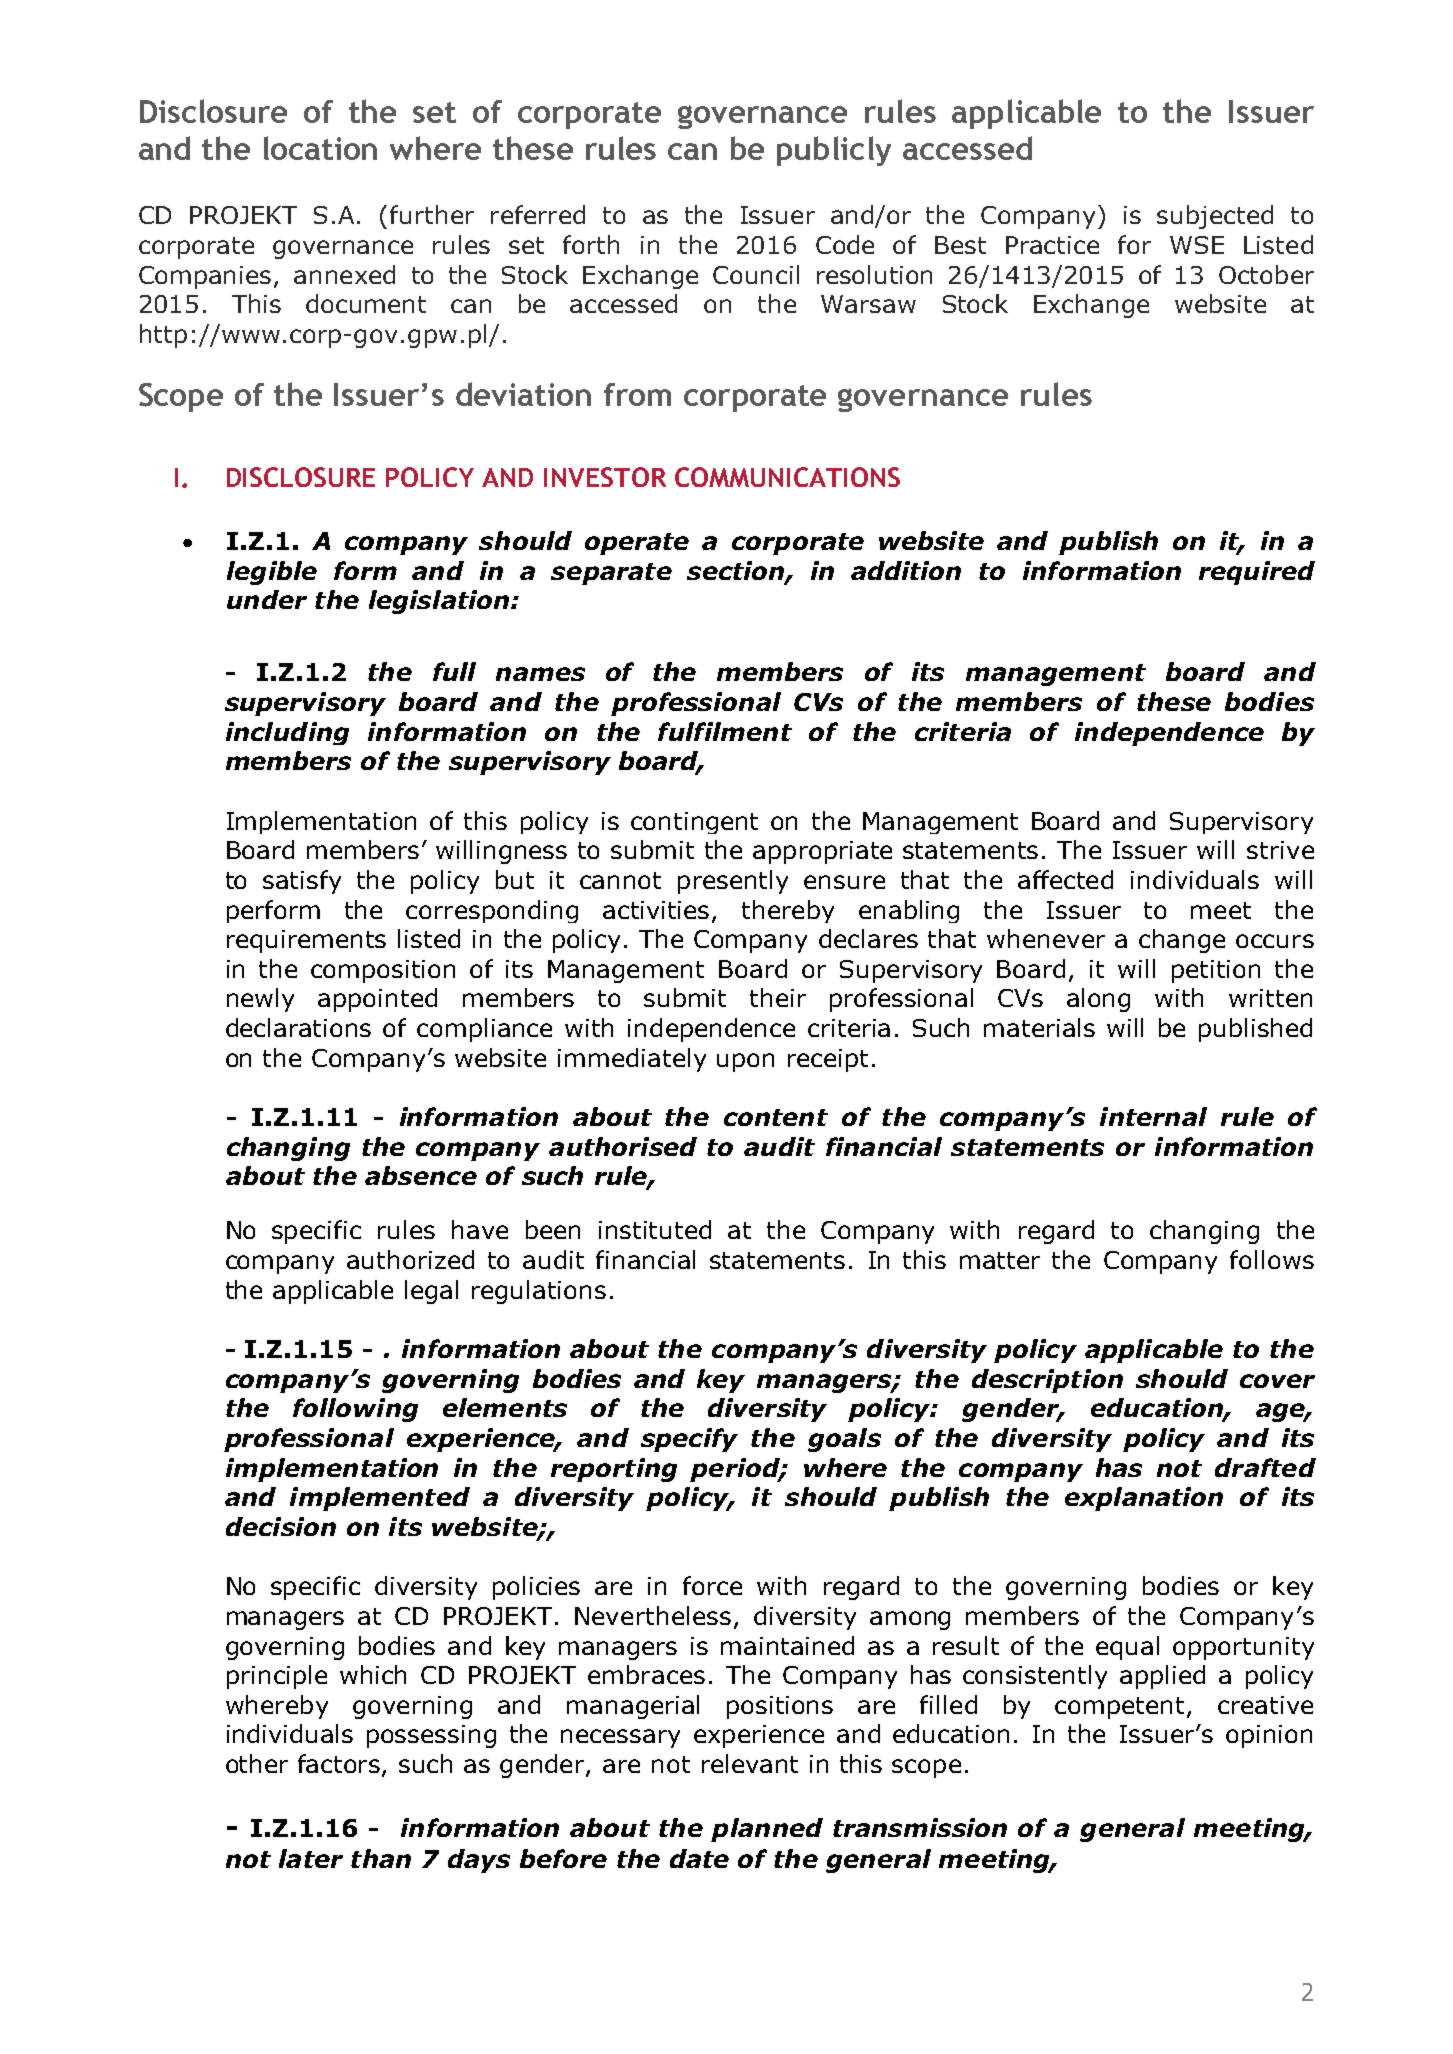 The image size is (1453, 2054). I want to click on location, so click(320, 148).
